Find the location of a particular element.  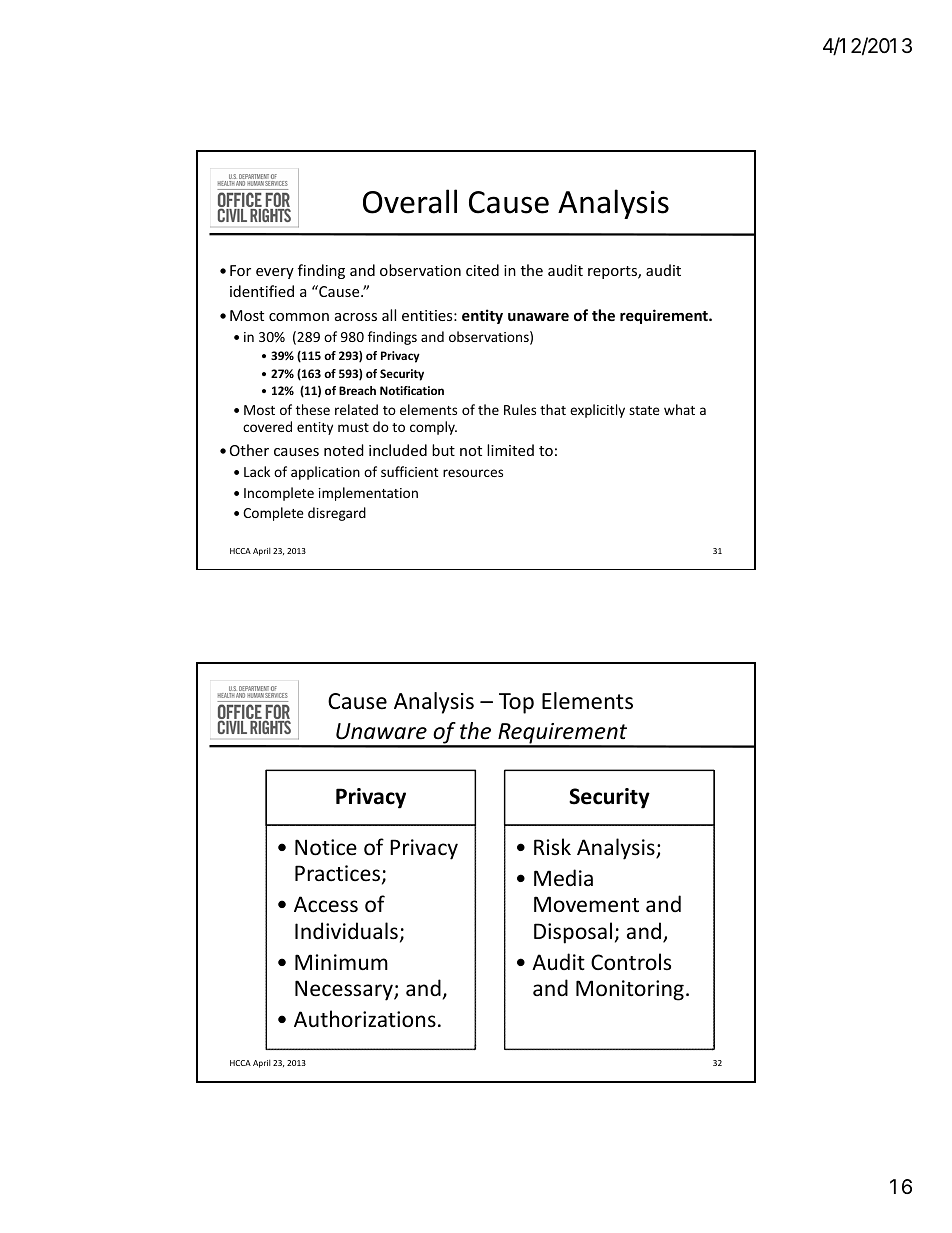

every is located at coordinates (275, 273).
